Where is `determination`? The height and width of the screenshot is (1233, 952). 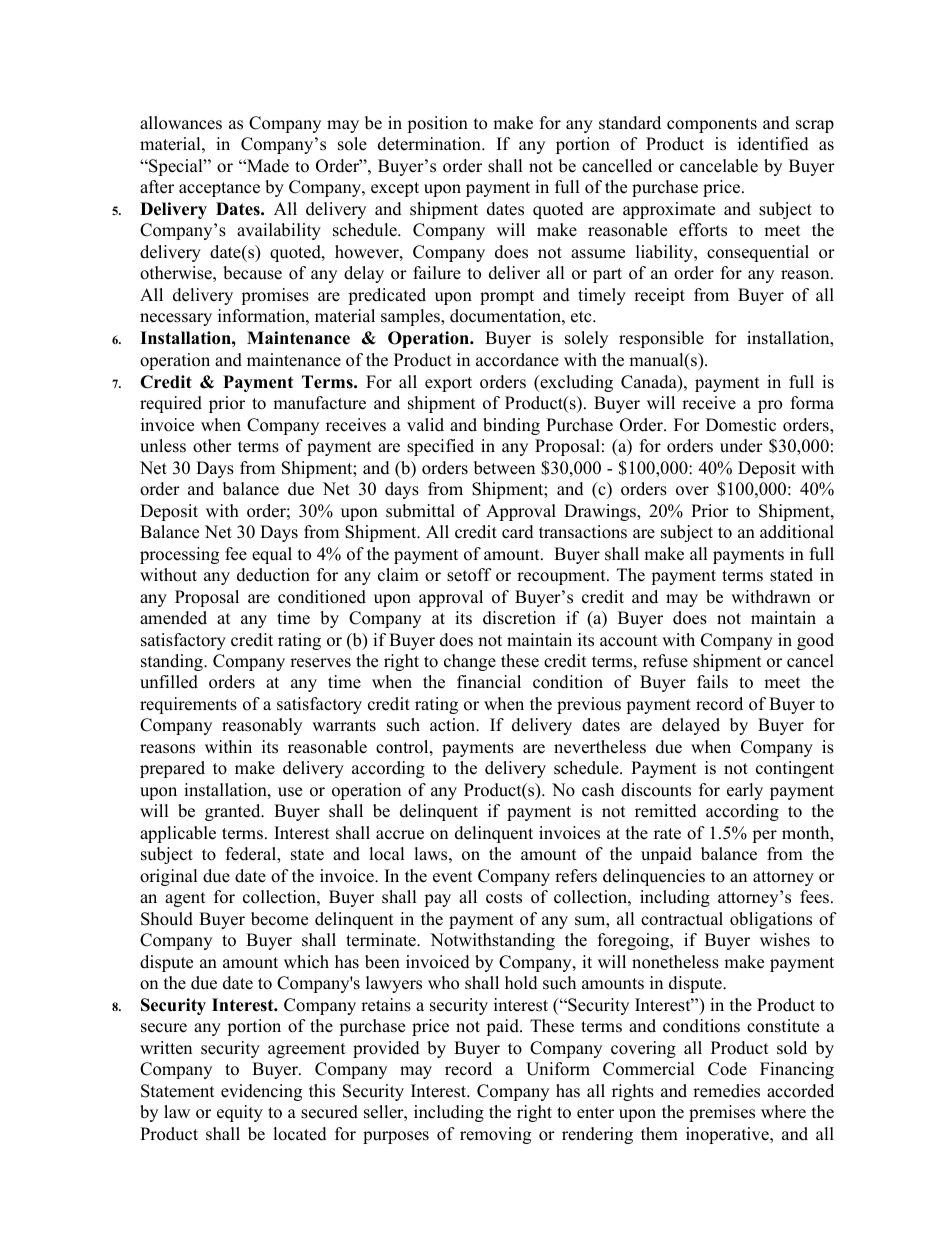
determination is located at coordinates (430, 144).
